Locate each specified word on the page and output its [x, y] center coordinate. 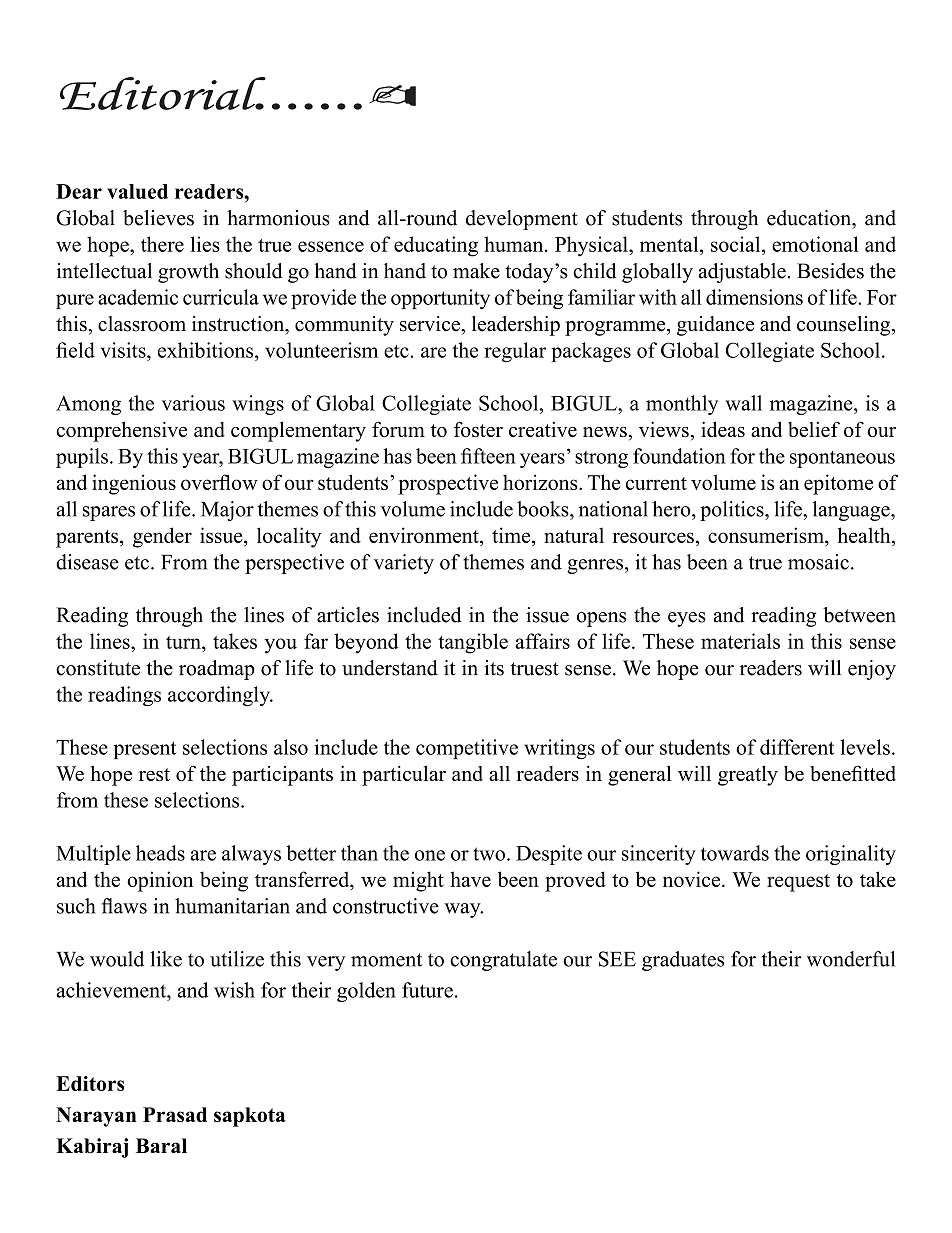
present [145, 750]
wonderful [851, 959]
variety [404, 564]
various [193, 403]
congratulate [503, 961]
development [522, 220]
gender [162, 537]
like [166, 959]
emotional [815, 244]
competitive [467, 749]
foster [478, 429]
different [797, 747]
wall [743, 403]
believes [158, 218]
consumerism [767, 535]
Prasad [175, 1114]
